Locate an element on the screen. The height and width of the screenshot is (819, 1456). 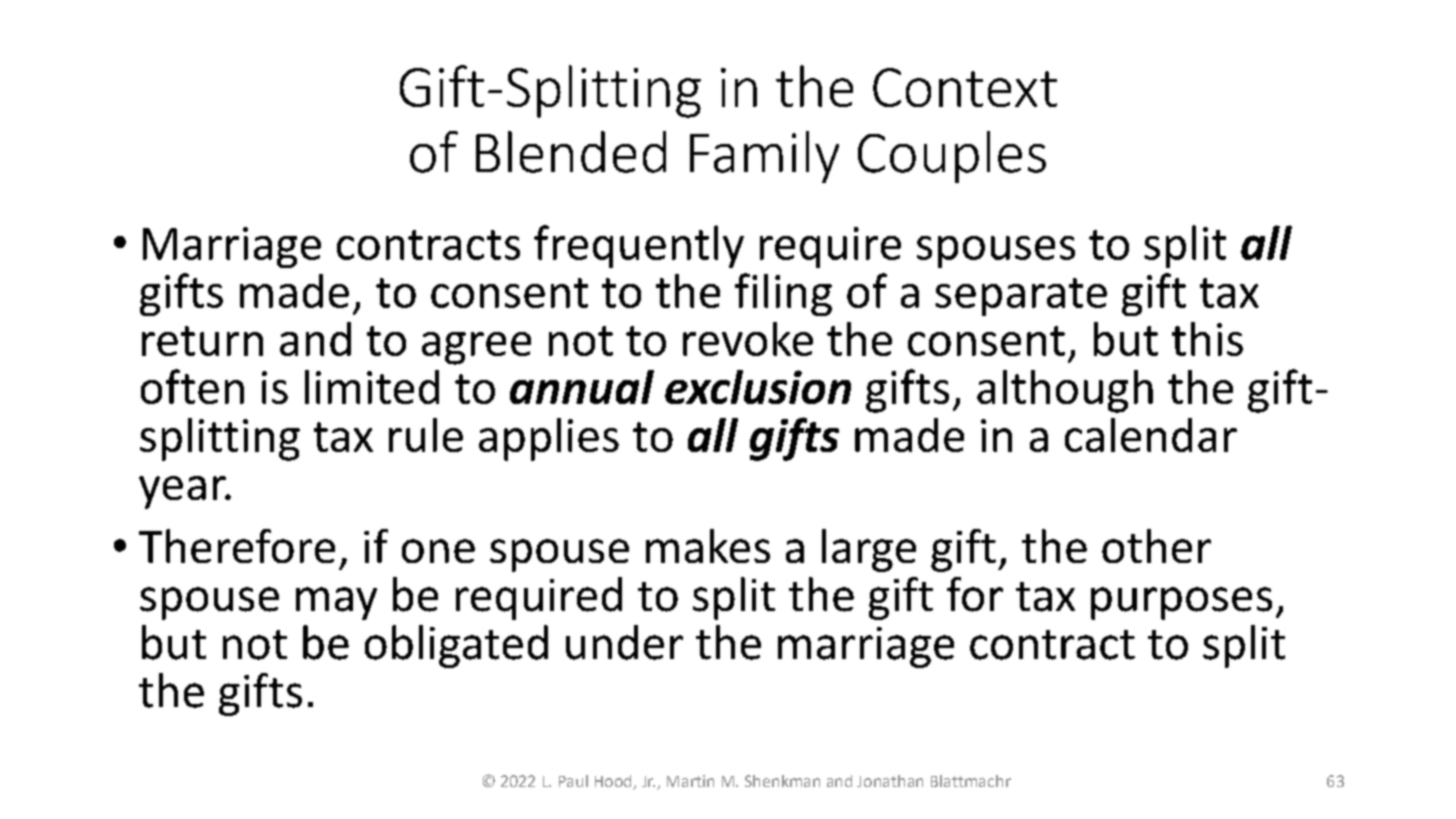
Family is located at coordinates (764, 157).
